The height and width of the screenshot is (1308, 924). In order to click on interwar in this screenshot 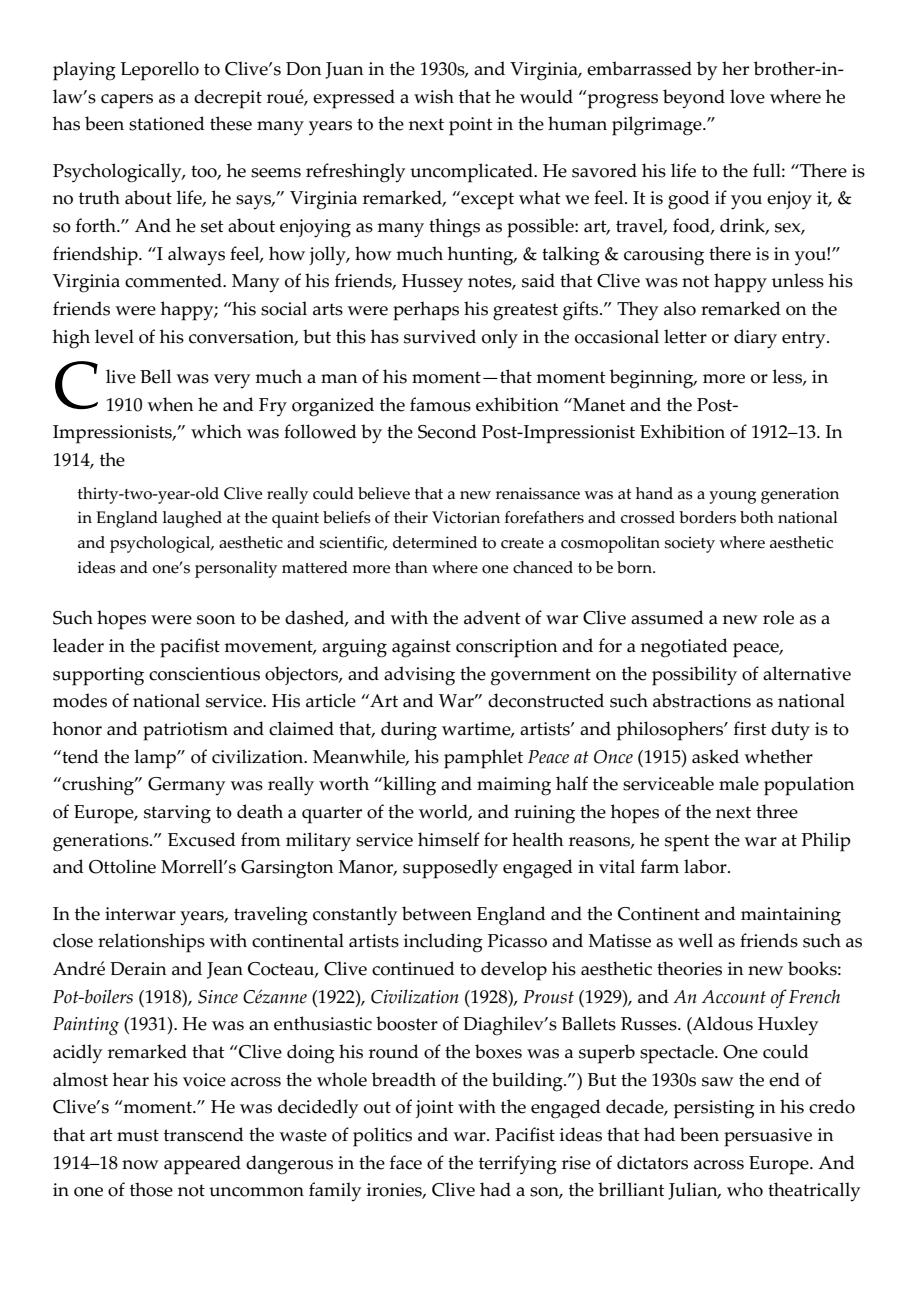, I will do `click(140, 914)`.
